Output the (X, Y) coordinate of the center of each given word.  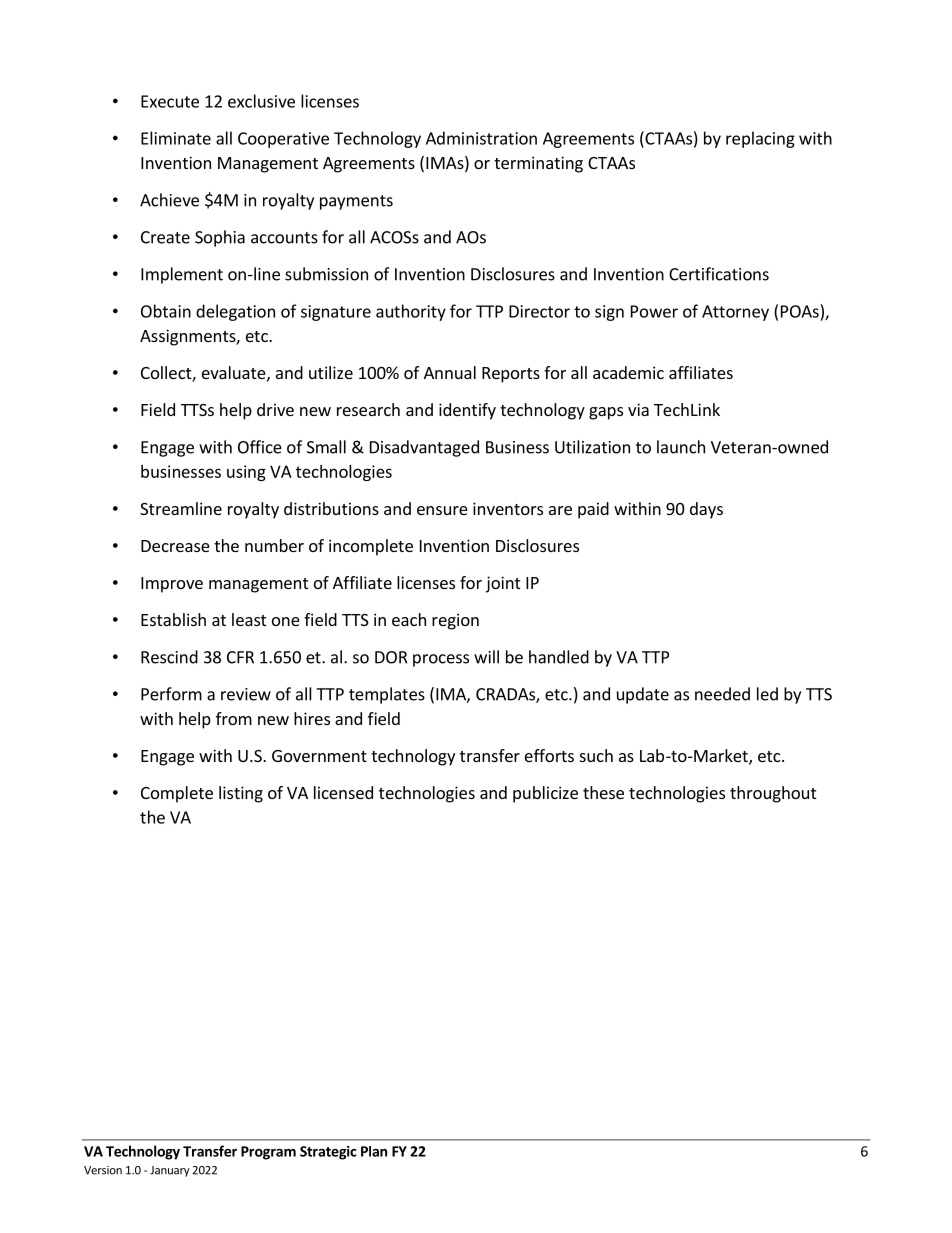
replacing (760, 139)
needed (722, 694)
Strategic (328, 1153)
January (170, 1171)
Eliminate (176, 138)
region (455, 621)
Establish (173, 619)
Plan (374, 1151)
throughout (773, 794)
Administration (481, 138)
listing (241, 794)
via (638, 409)
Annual (450, 372)
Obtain (166, 311)
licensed (343, 792)
